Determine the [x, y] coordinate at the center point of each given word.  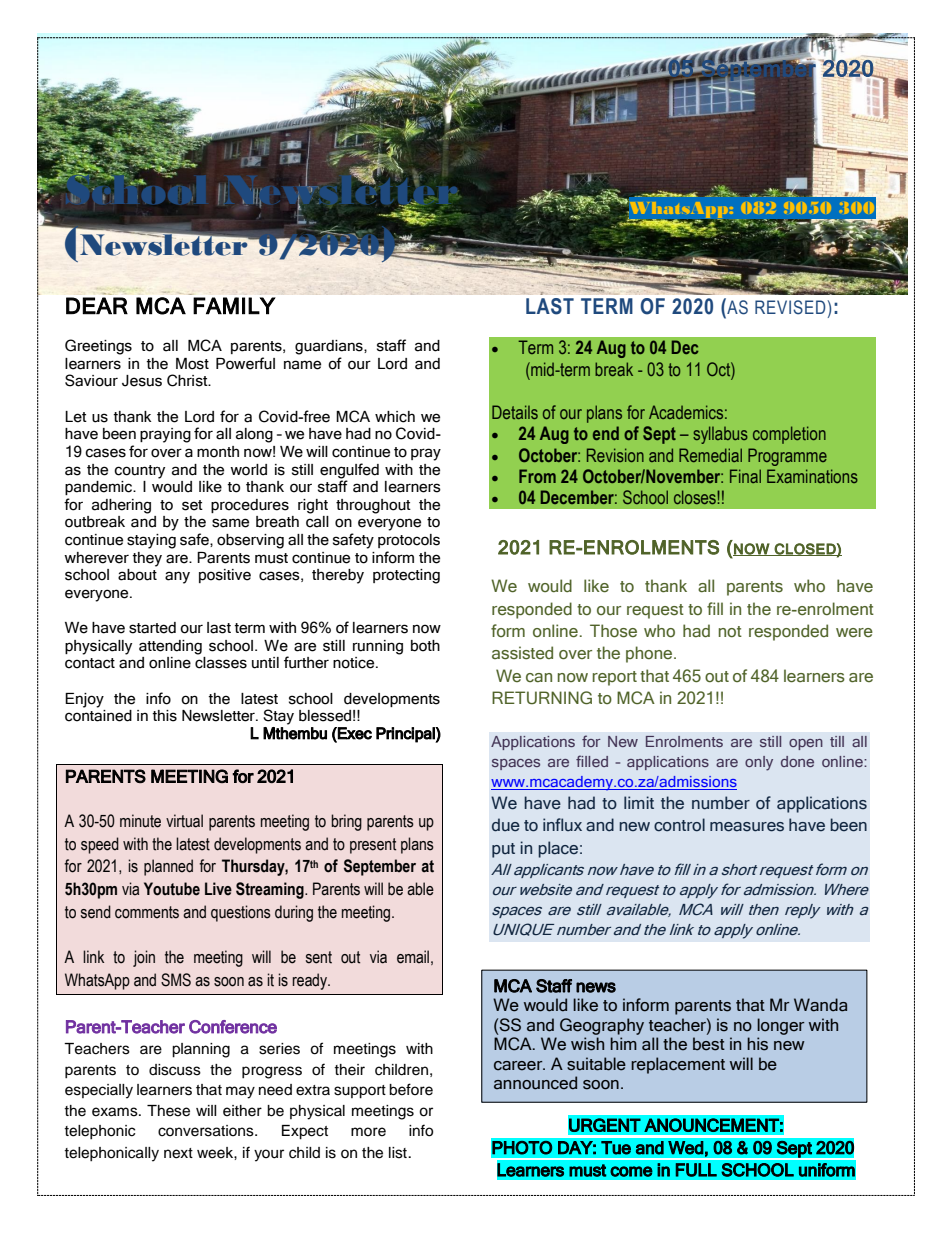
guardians [330, 347]
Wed [686, 1148]
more [368, 1132]
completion [789, 435]
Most [192, 364]
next [178, 1153]
